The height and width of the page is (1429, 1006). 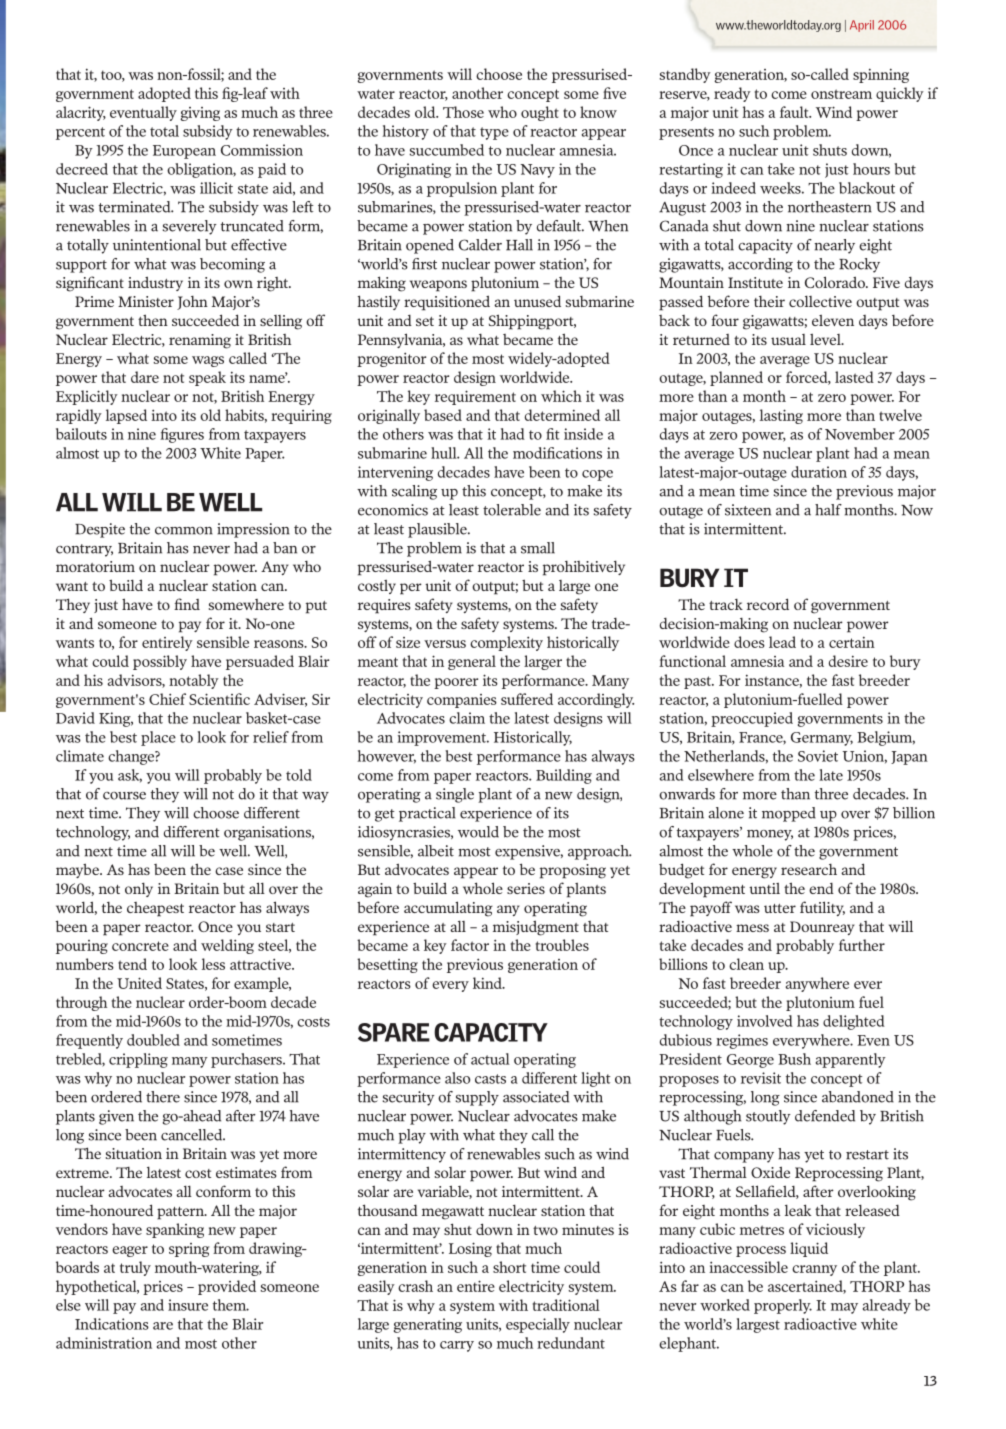 What do you see at coordinates (188, 1305) in the page?
I see `insure` at bounding box center [188, 1305].
